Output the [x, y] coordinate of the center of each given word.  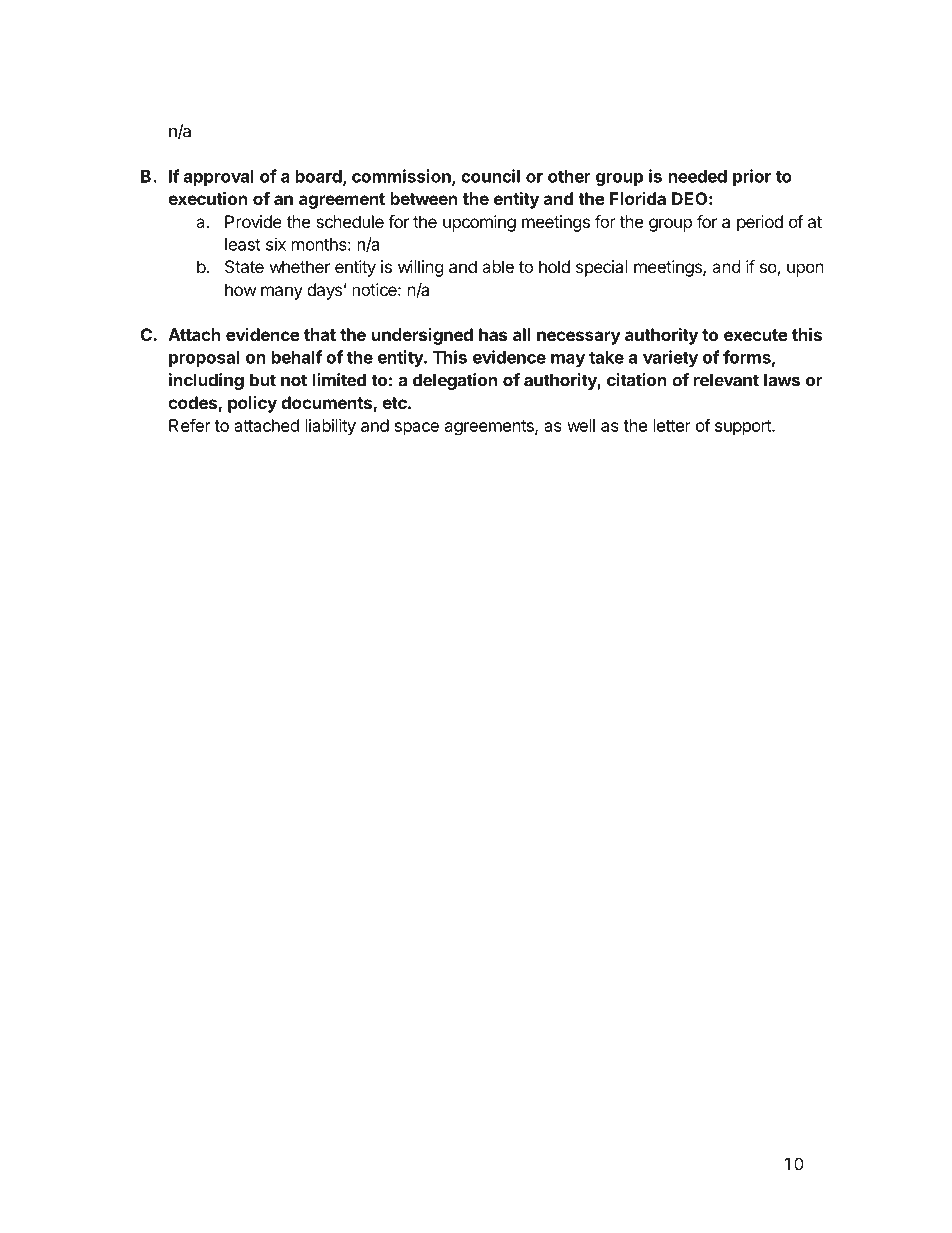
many [282, 293]
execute [756, 335]
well [581, 425]
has [493, 334]
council [490, 176]
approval [219, 178]
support [744, 428]
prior [752, 177]
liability [330, 427]
